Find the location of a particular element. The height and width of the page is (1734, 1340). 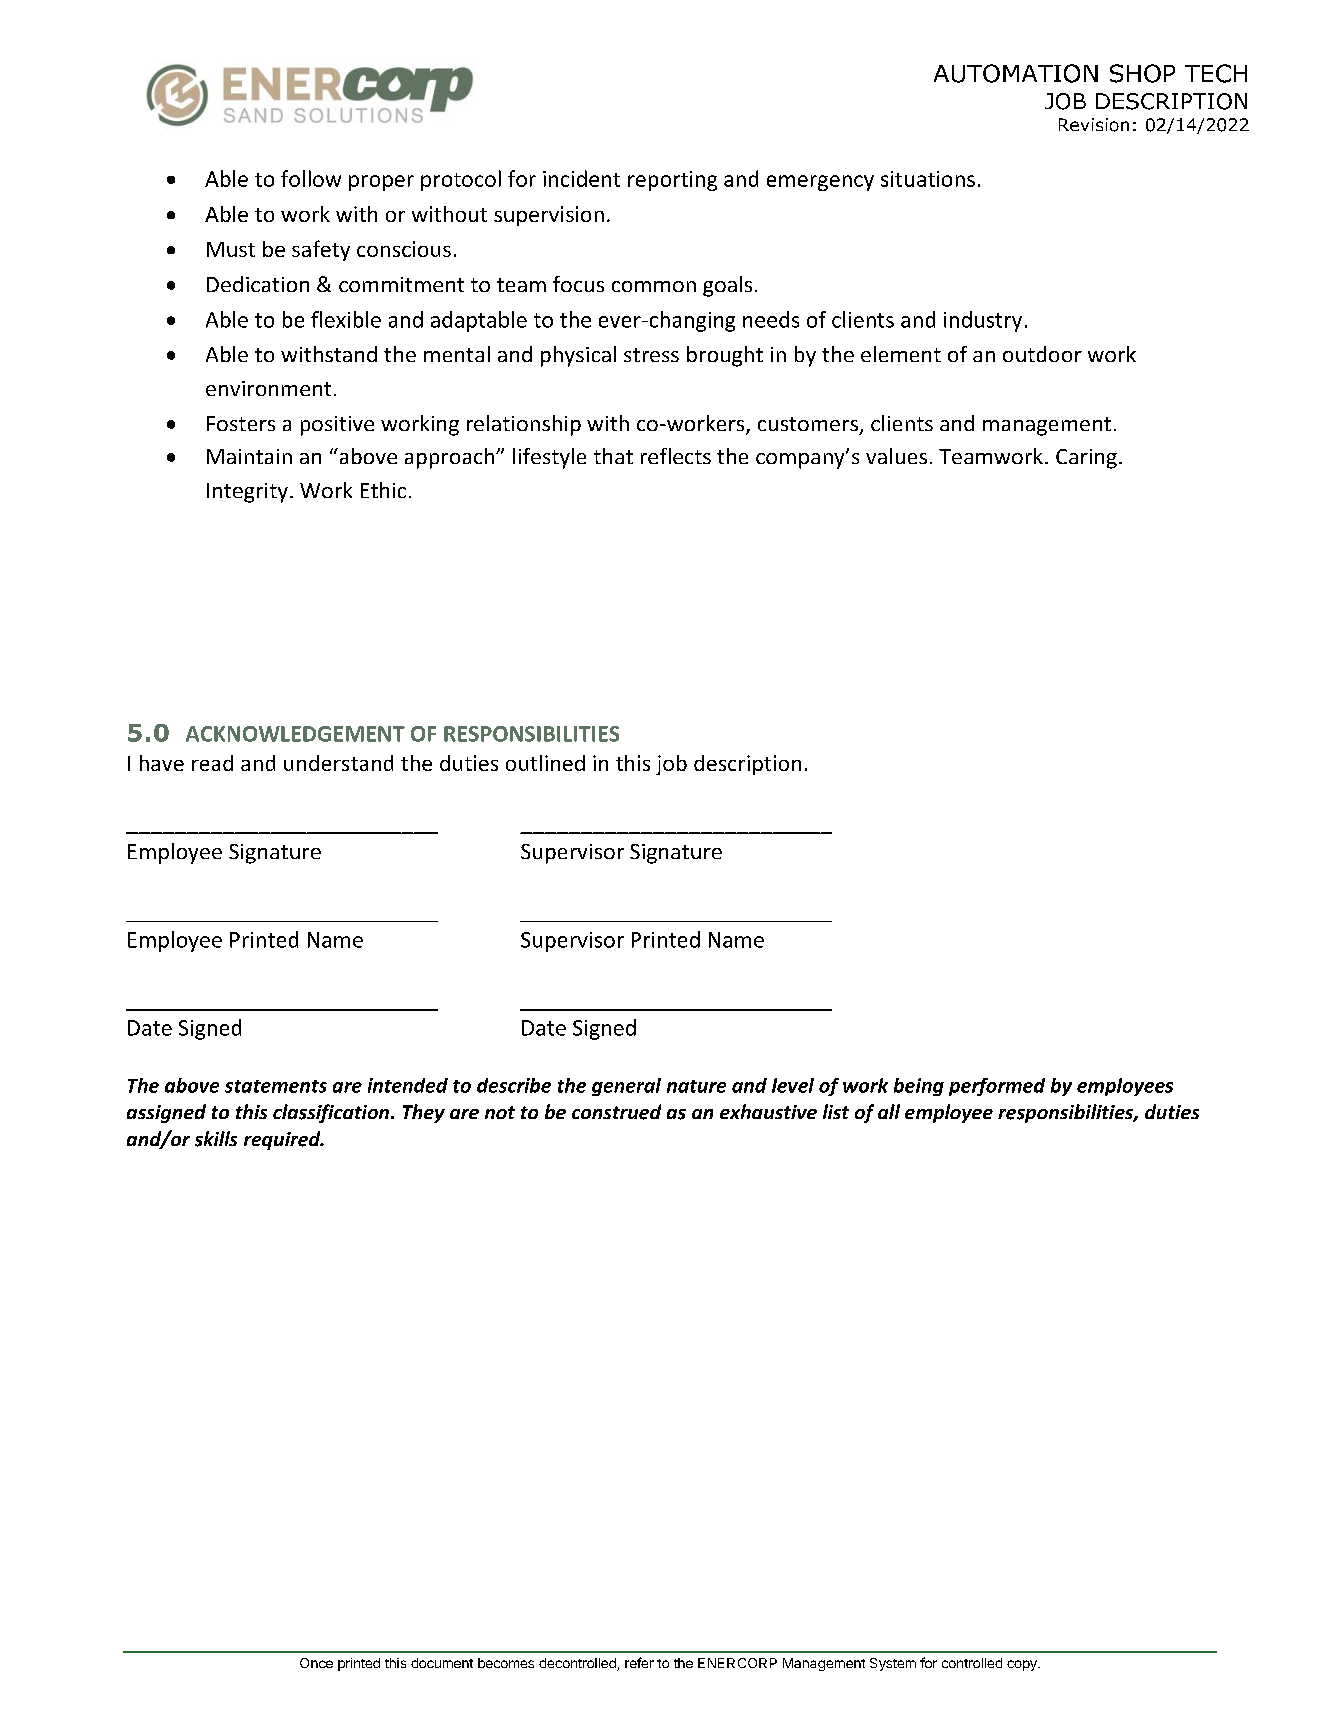

follow is located at coordinates (311, 178).
